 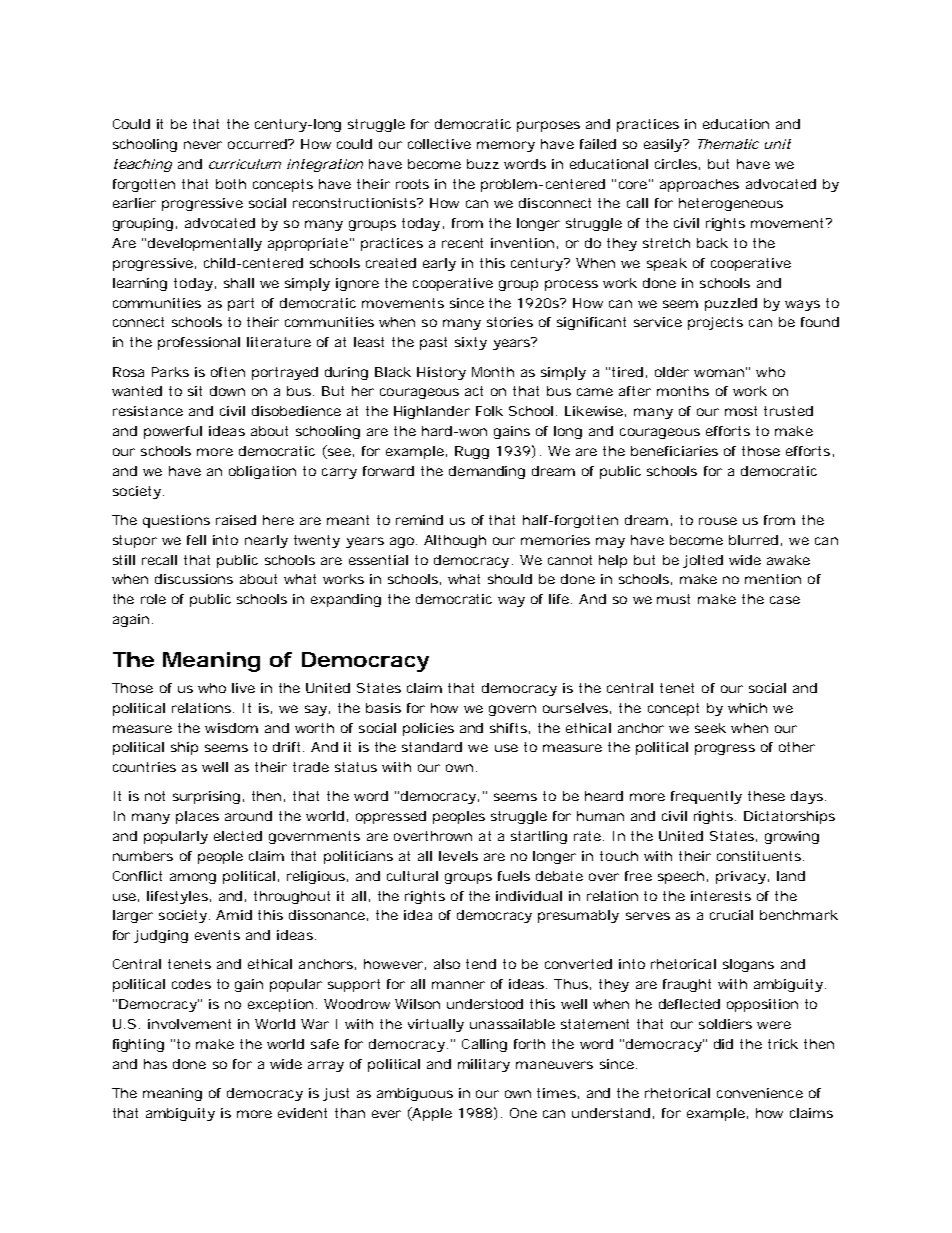 I want to click on military, so click(x=484, y=1065).
